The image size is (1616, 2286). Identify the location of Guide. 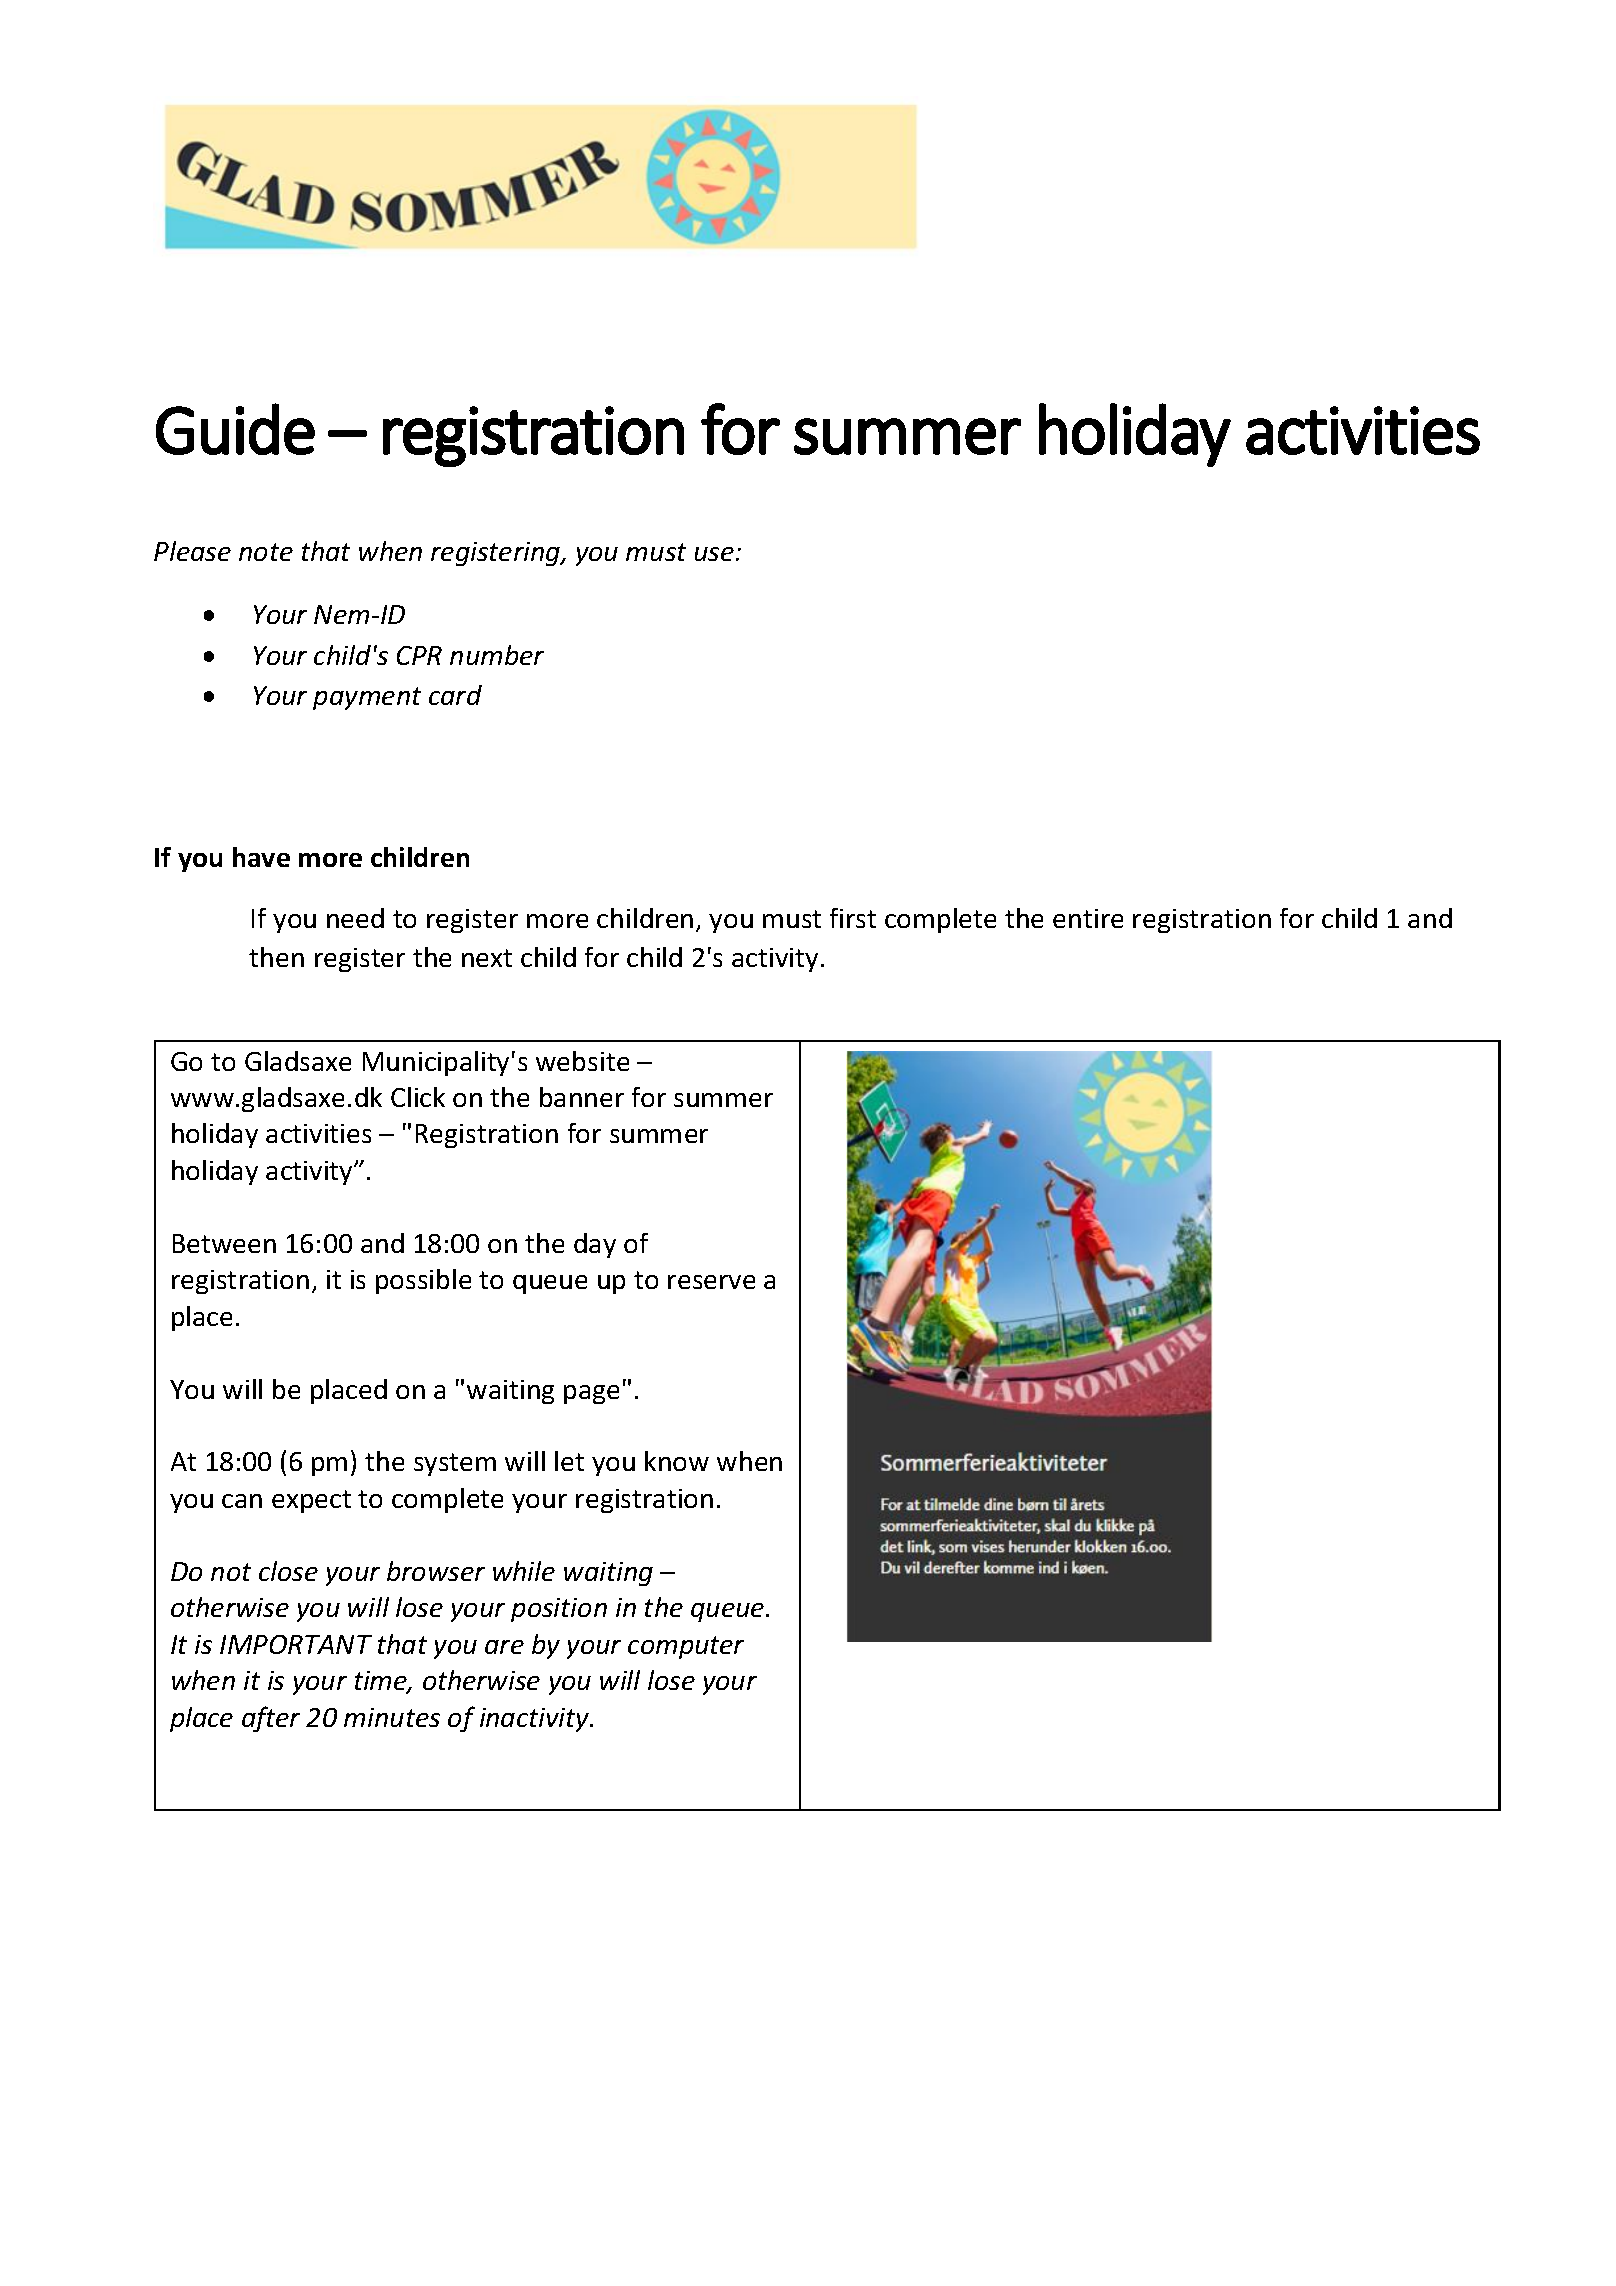
(235, 429).
